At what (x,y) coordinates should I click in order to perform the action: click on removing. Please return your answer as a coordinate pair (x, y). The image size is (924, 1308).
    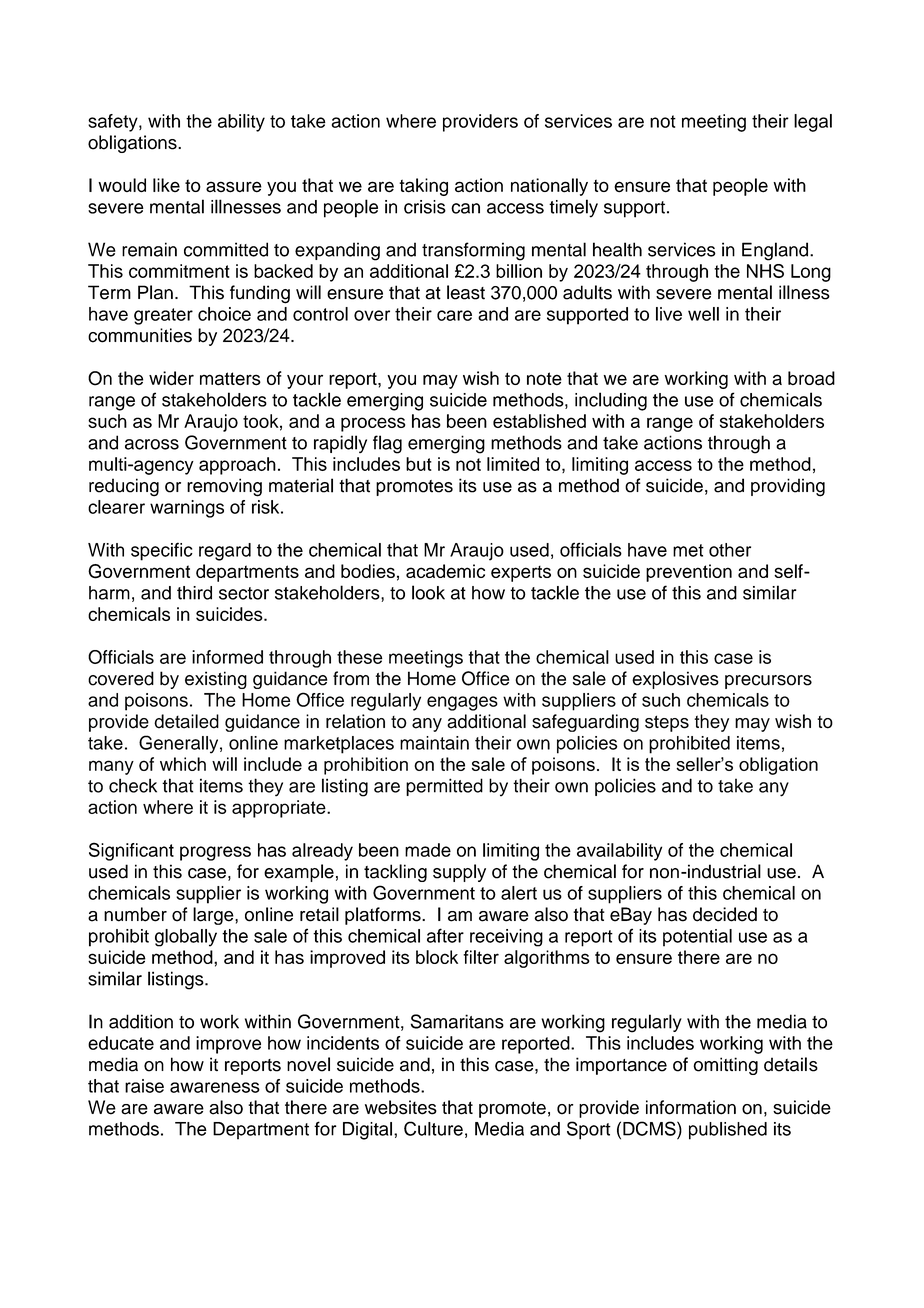
    Looking at the image, I should click on (224, 487).
